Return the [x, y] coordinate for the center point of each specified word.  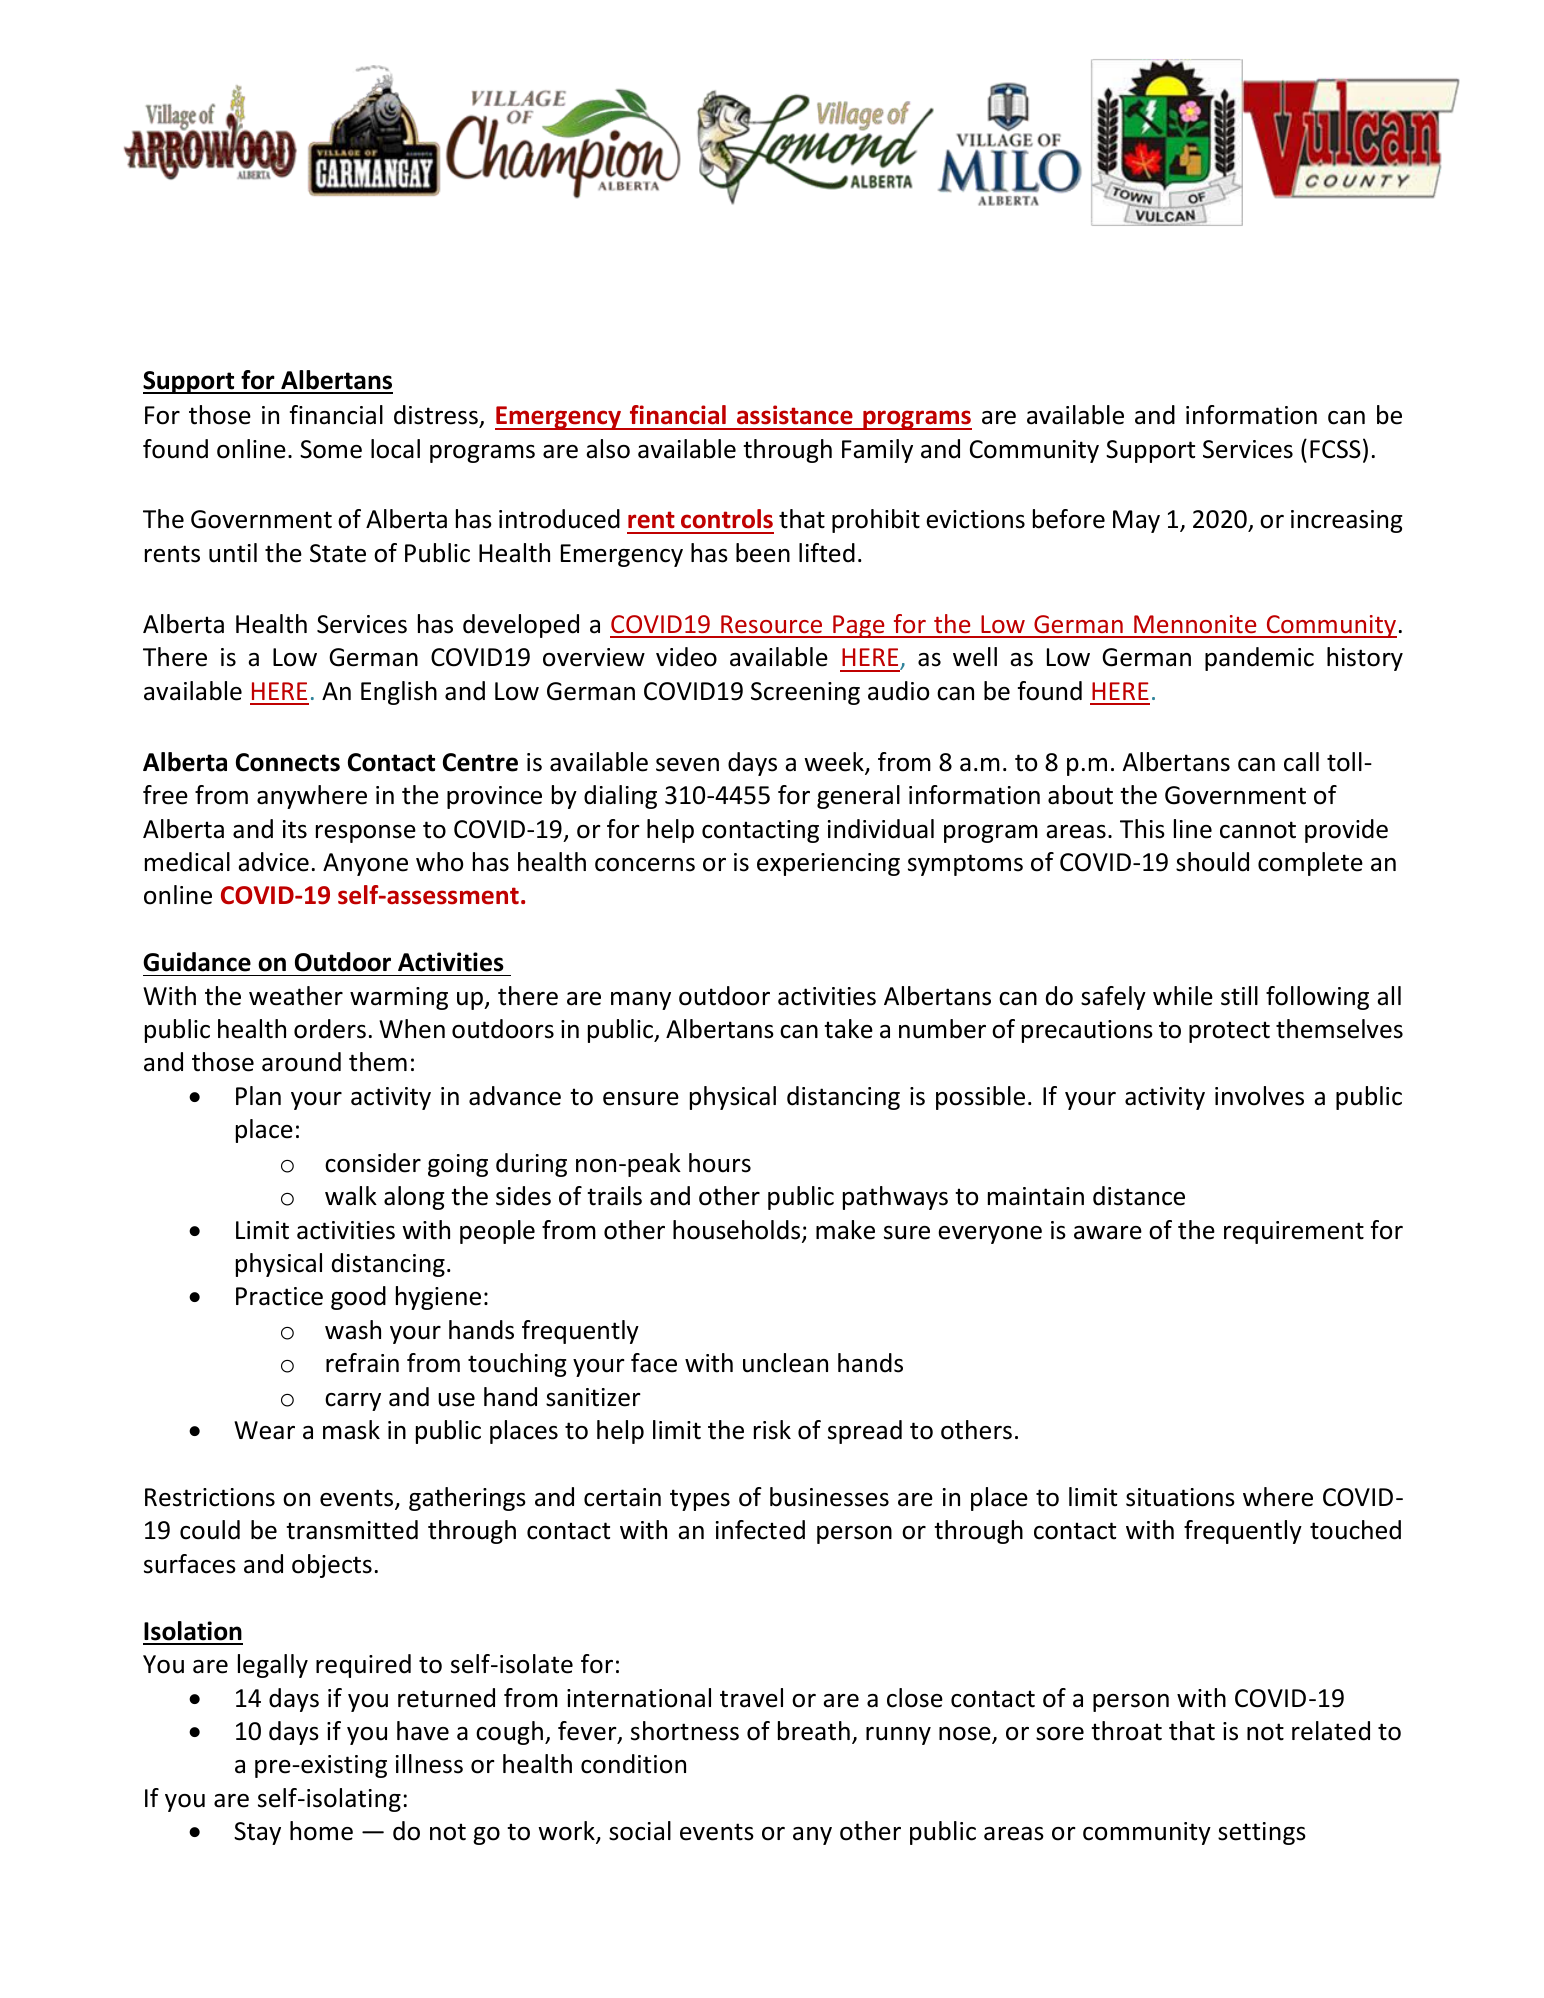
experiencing [828, 864]
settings [1262, 1833]
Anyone [365, 864]
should [1212, 862]
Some [331, 449]
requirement [1294, 1232]
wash [353, 1330]
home [321, 1831]
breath [814, 1731]
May [1136, 521]
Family [877, 451]
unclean [785, 1363]
